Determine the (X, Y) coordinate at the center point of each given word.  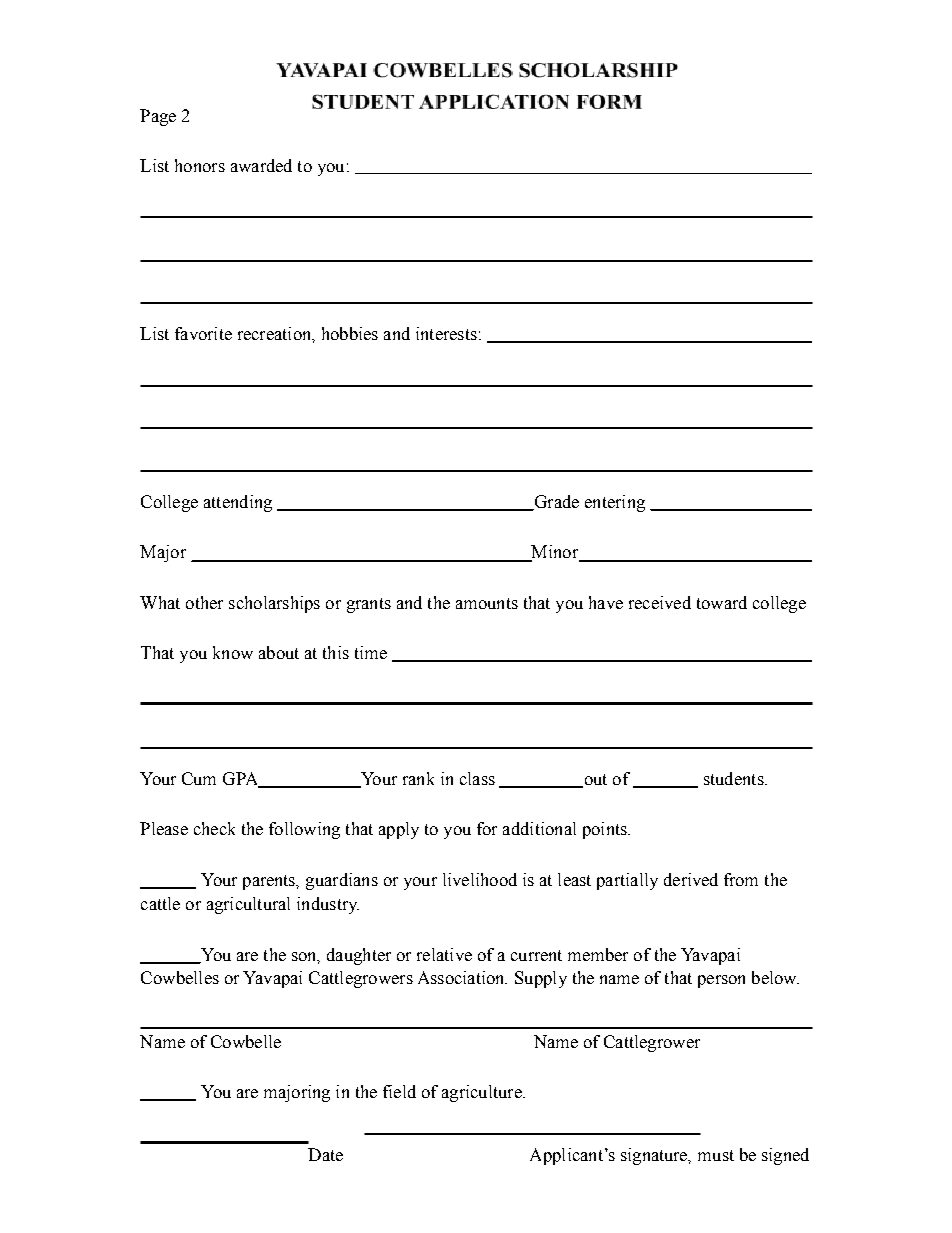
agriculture (483, 1093)
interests (446, 333)
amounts (487, 603)
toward (722, 602)
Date (325, 1154)
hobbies (350, 333)
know (233, 652)
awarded (261, 165)
